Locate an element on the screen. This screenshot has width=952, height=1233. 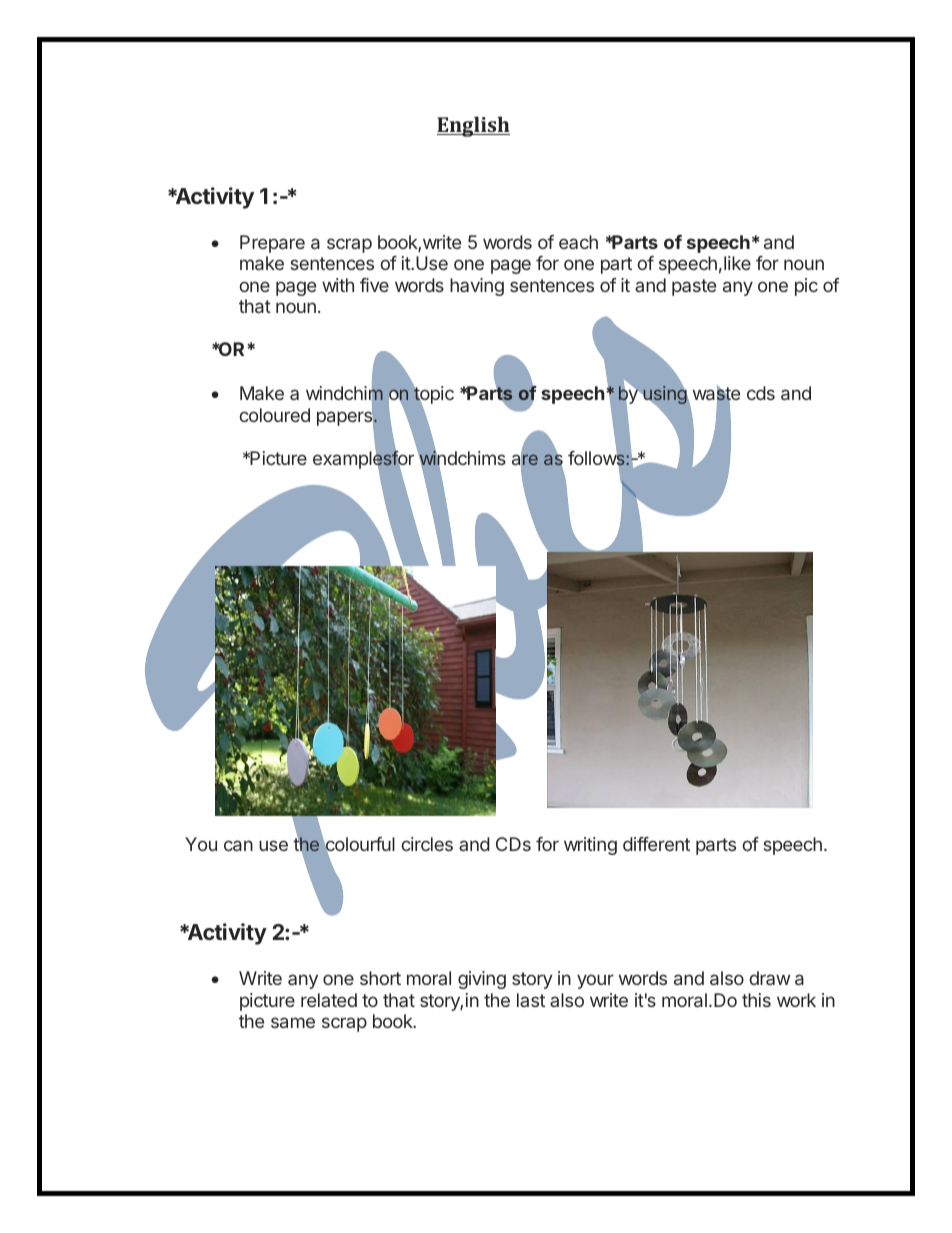
circles is located at coordinates (427, 844).
